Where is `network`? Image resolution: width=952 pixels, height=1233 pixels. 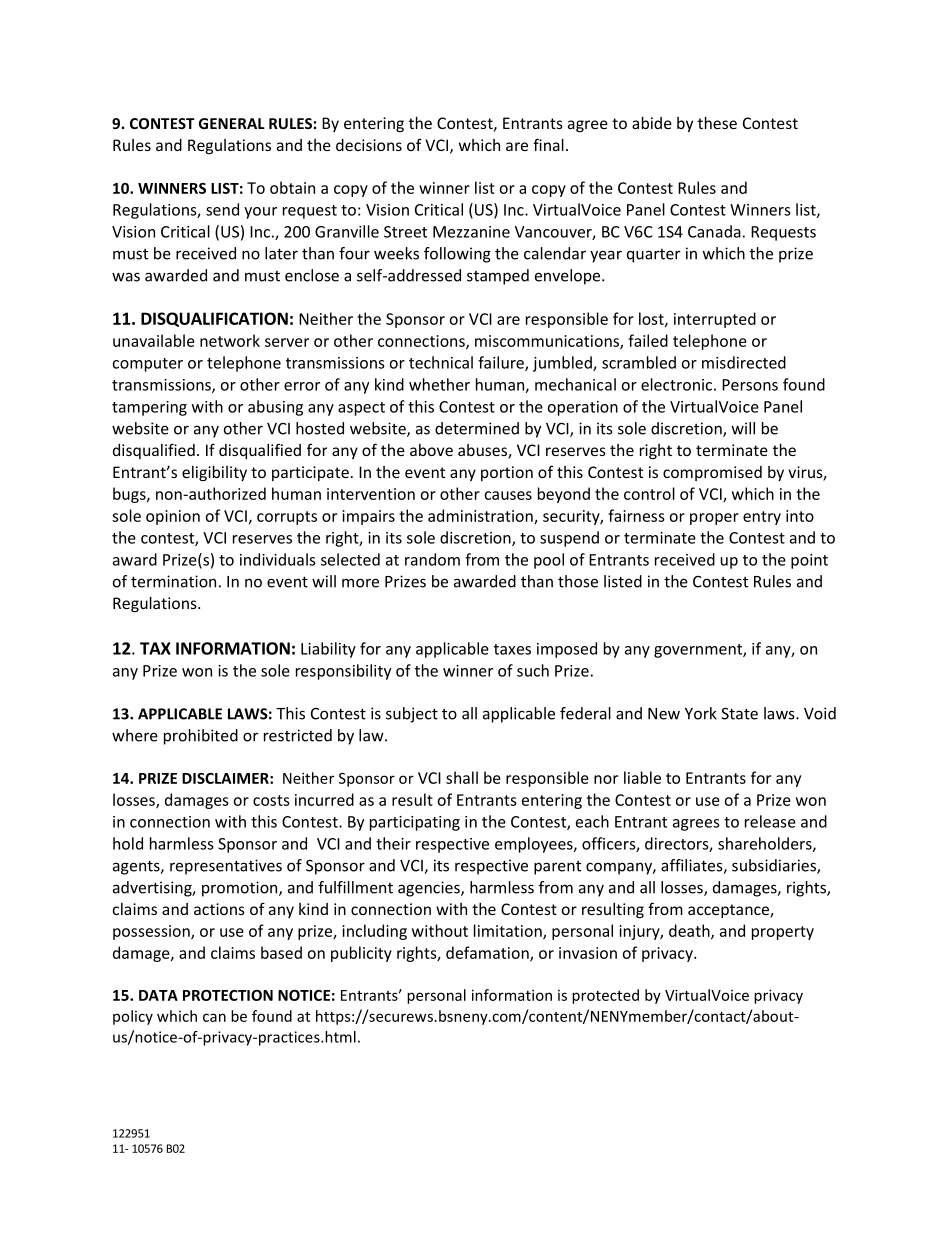
network is located at coordinates (230, 340).
